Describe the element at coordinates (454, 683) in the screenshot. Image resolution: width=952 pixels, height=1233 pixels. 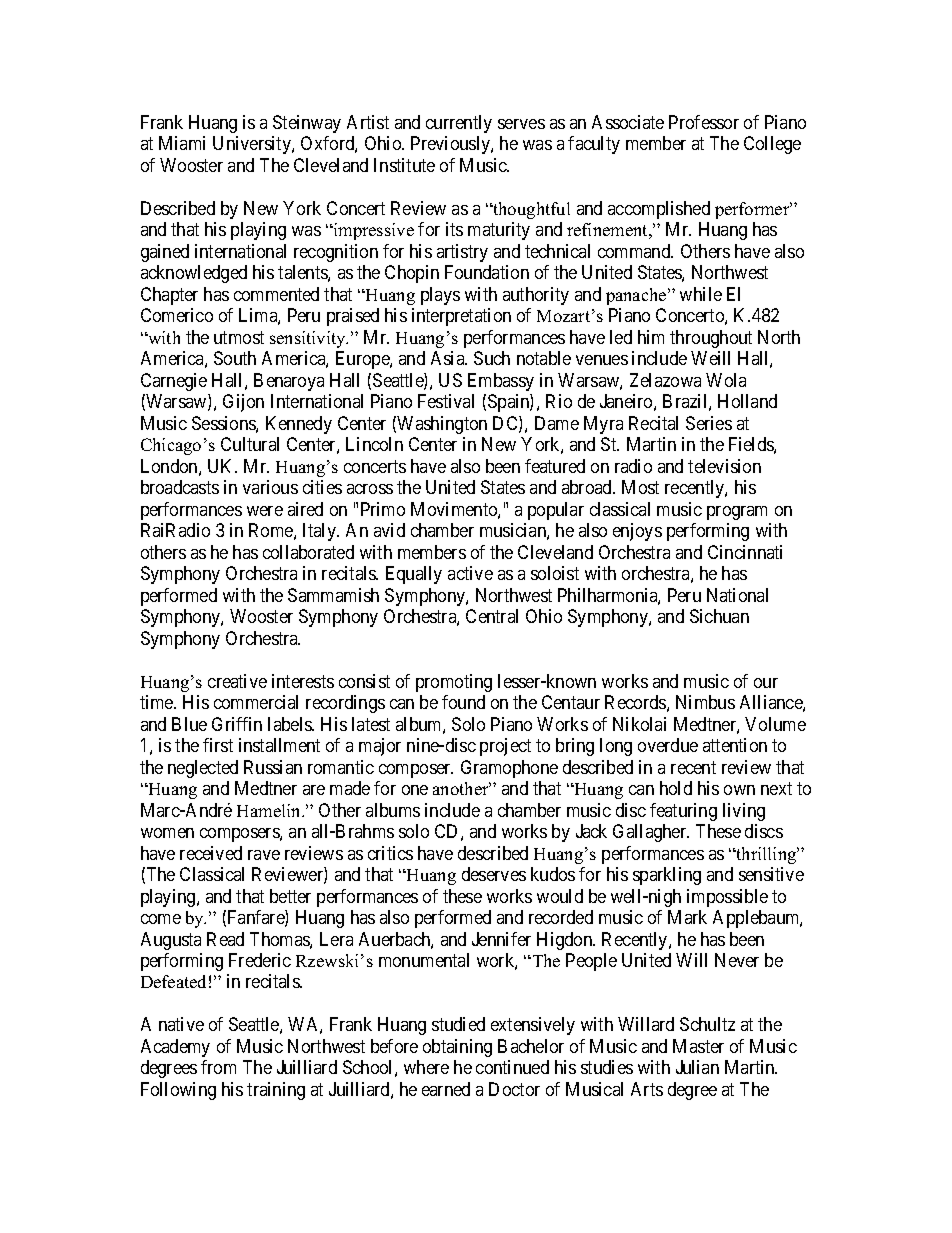
I see `promoting` at that location.
